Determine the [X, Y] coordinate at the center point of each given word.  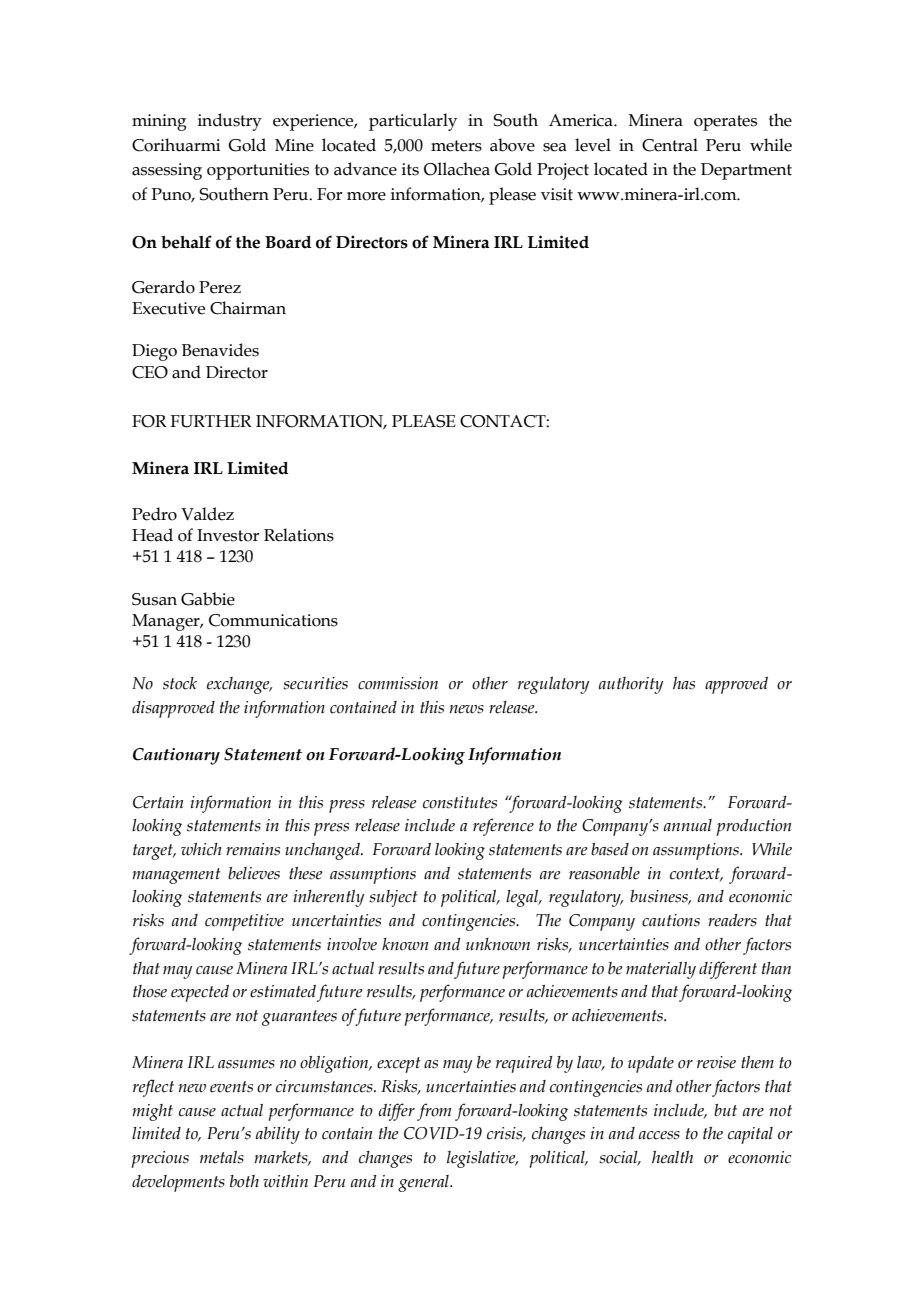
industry [230, 122]
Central [670, 145]
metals [222, 1157]
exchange [239, 685]
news [466, 709]
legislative [482, 1159]
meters [456, 146]
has [684, 683]
